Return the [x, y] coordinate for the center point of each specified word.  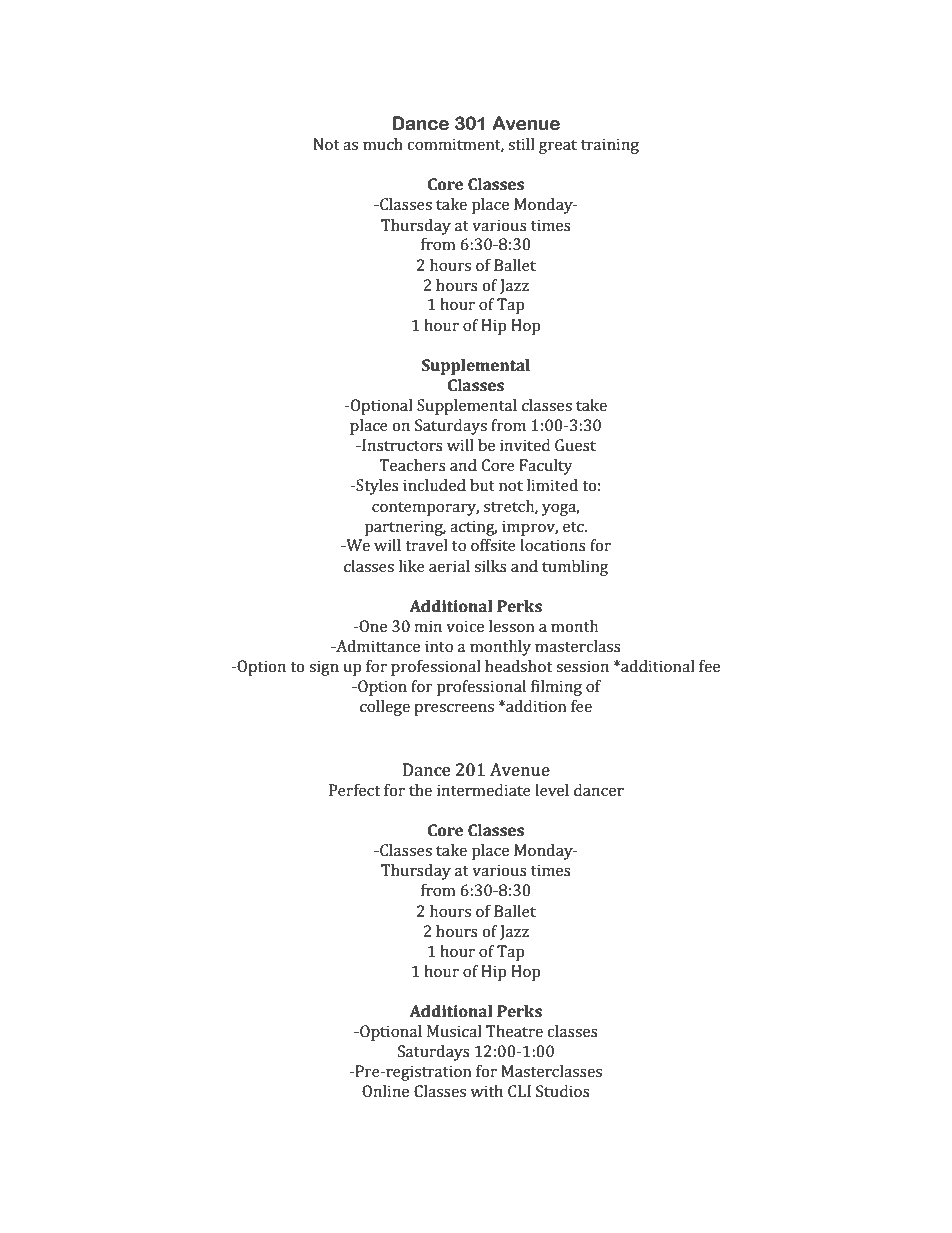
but [482, 485]
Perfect [354, 790]
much [383, 144]
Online [385, 1091]
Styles [376, 487]
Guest [575, 445]
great [558, 147]
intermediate [484, 790]
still [521, 144]
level [552, 790]
